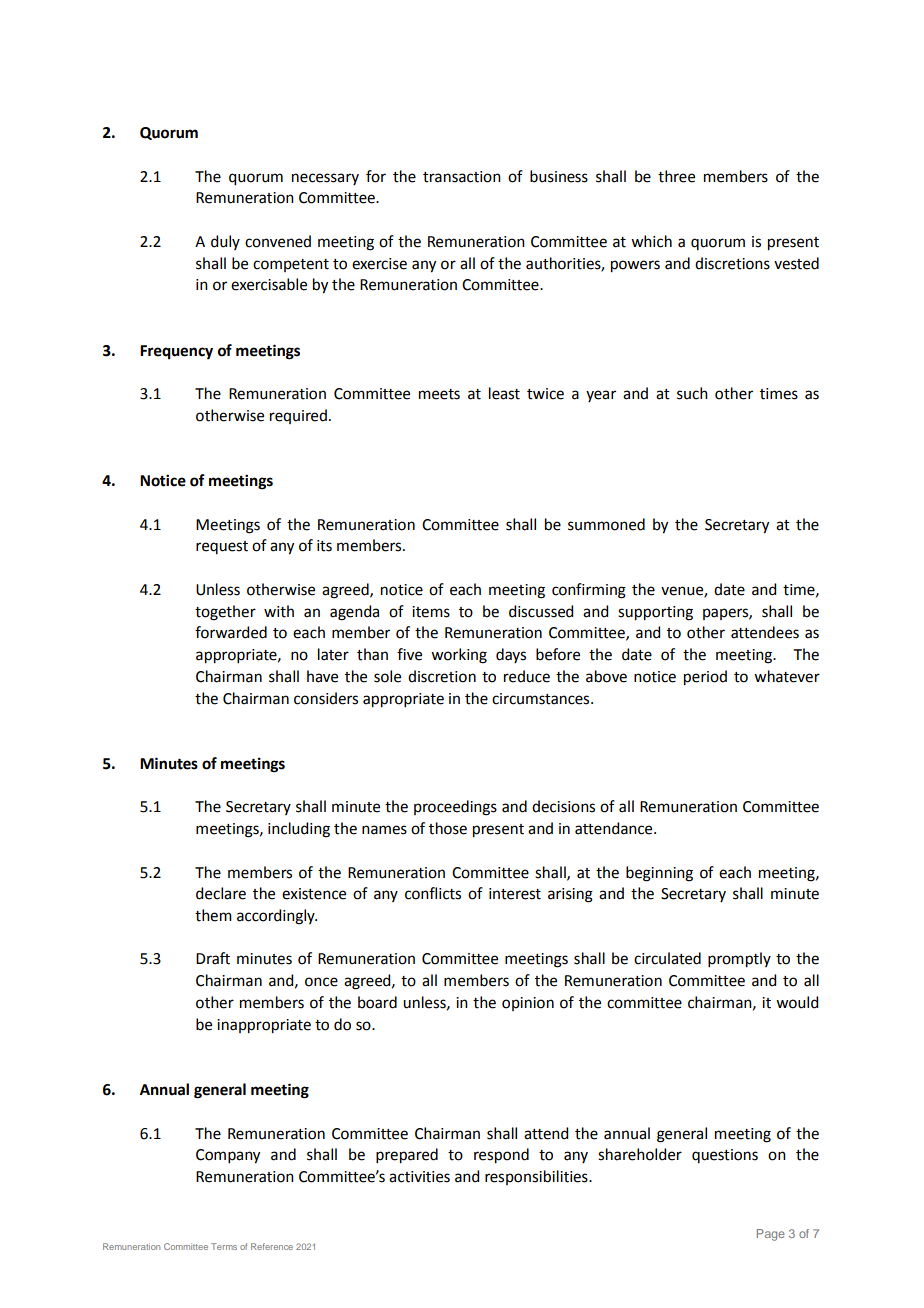 The height and width of the page is (1308, 924). Describe the element at coordinates (272, 1246) in the page. I see `Reference` at that location.
